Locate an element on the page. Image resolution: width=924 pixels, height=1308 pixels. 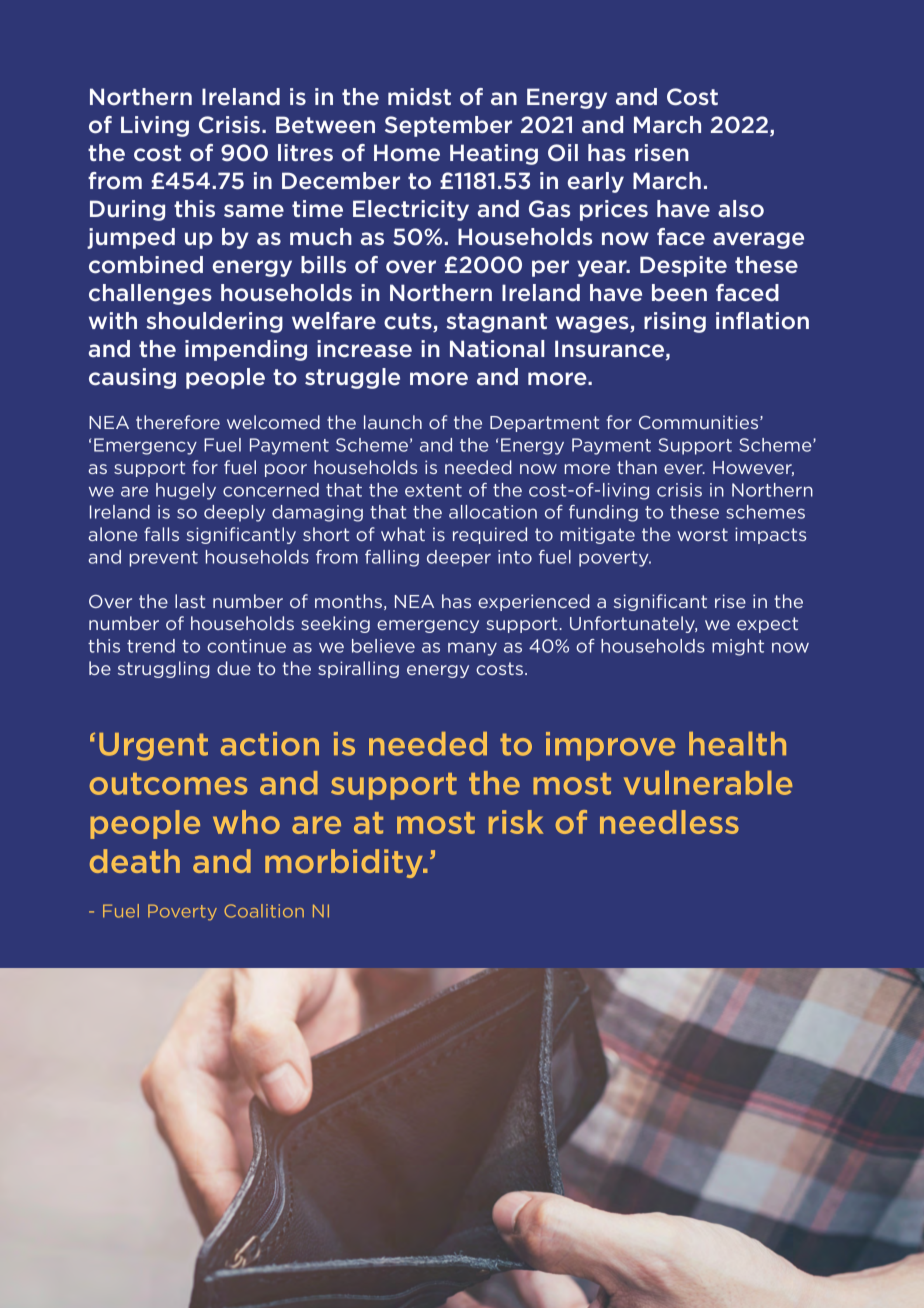
worst is located at coordinates (702, 534).
